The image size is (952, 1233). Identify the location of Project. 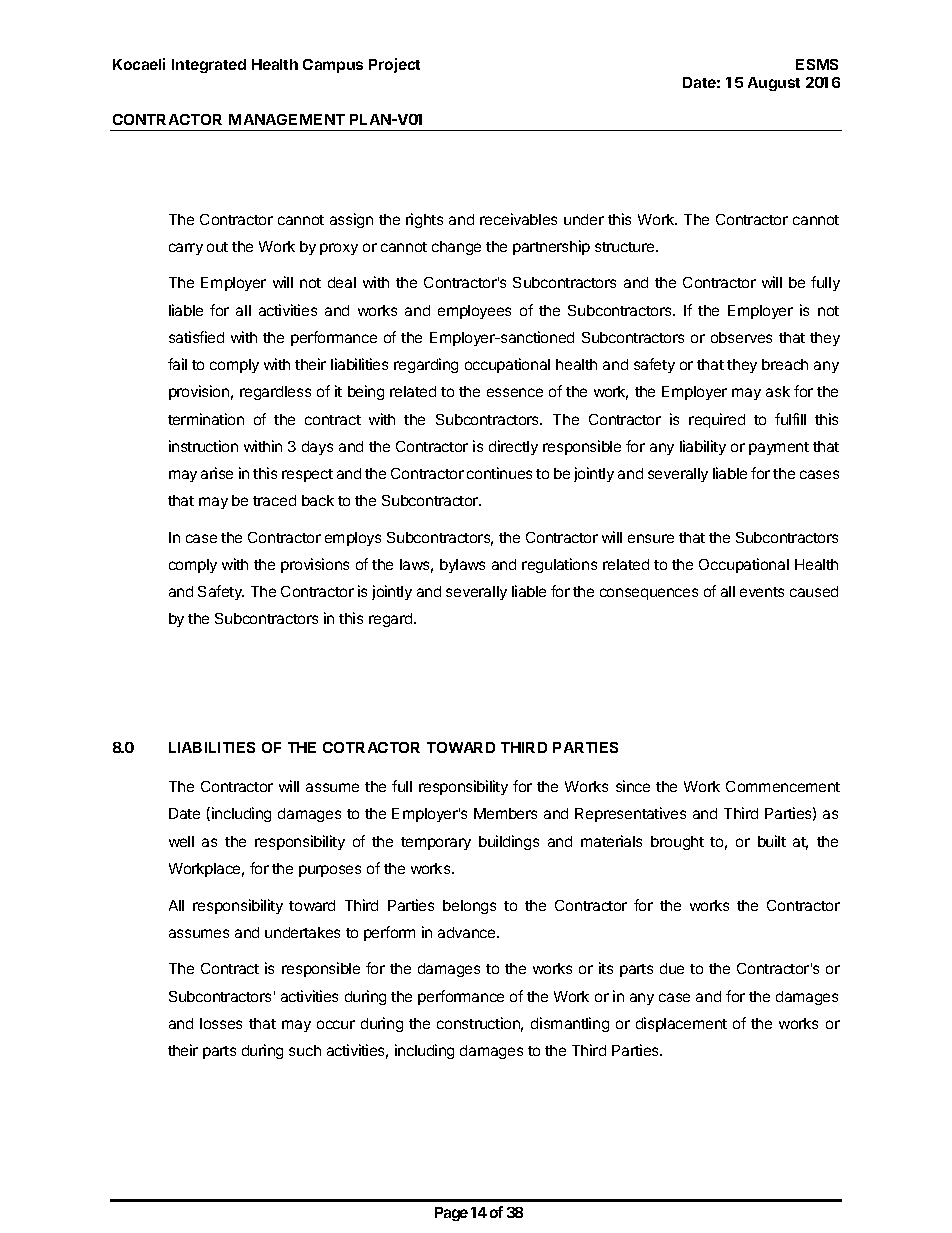
(394, 65).
